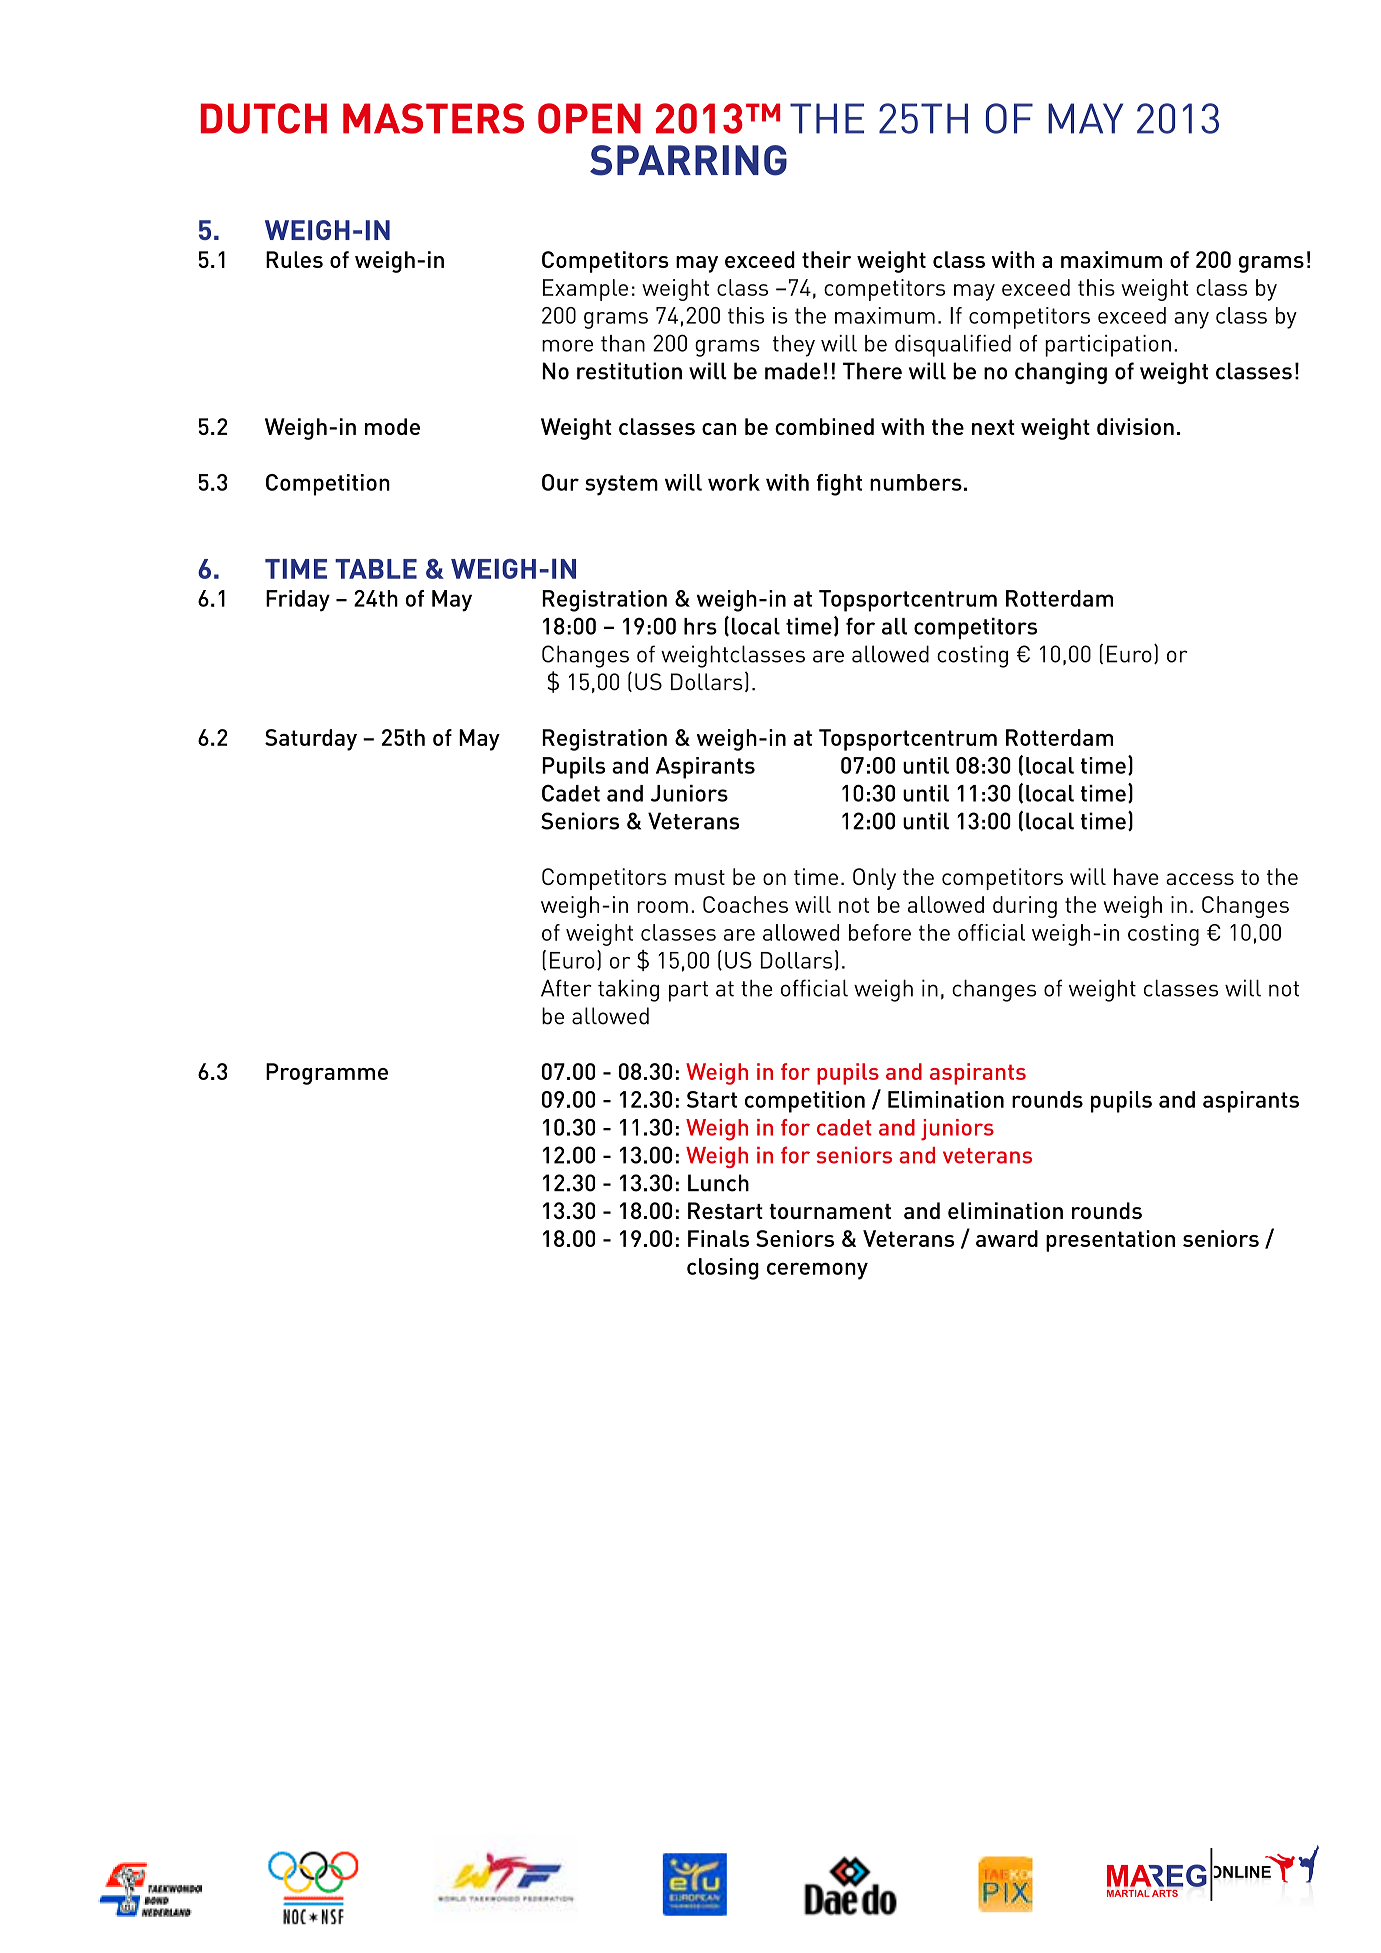 Image resolution: width=1381 pixels, height=1953 pixels. I want to click on have, so click(1136, 876).
